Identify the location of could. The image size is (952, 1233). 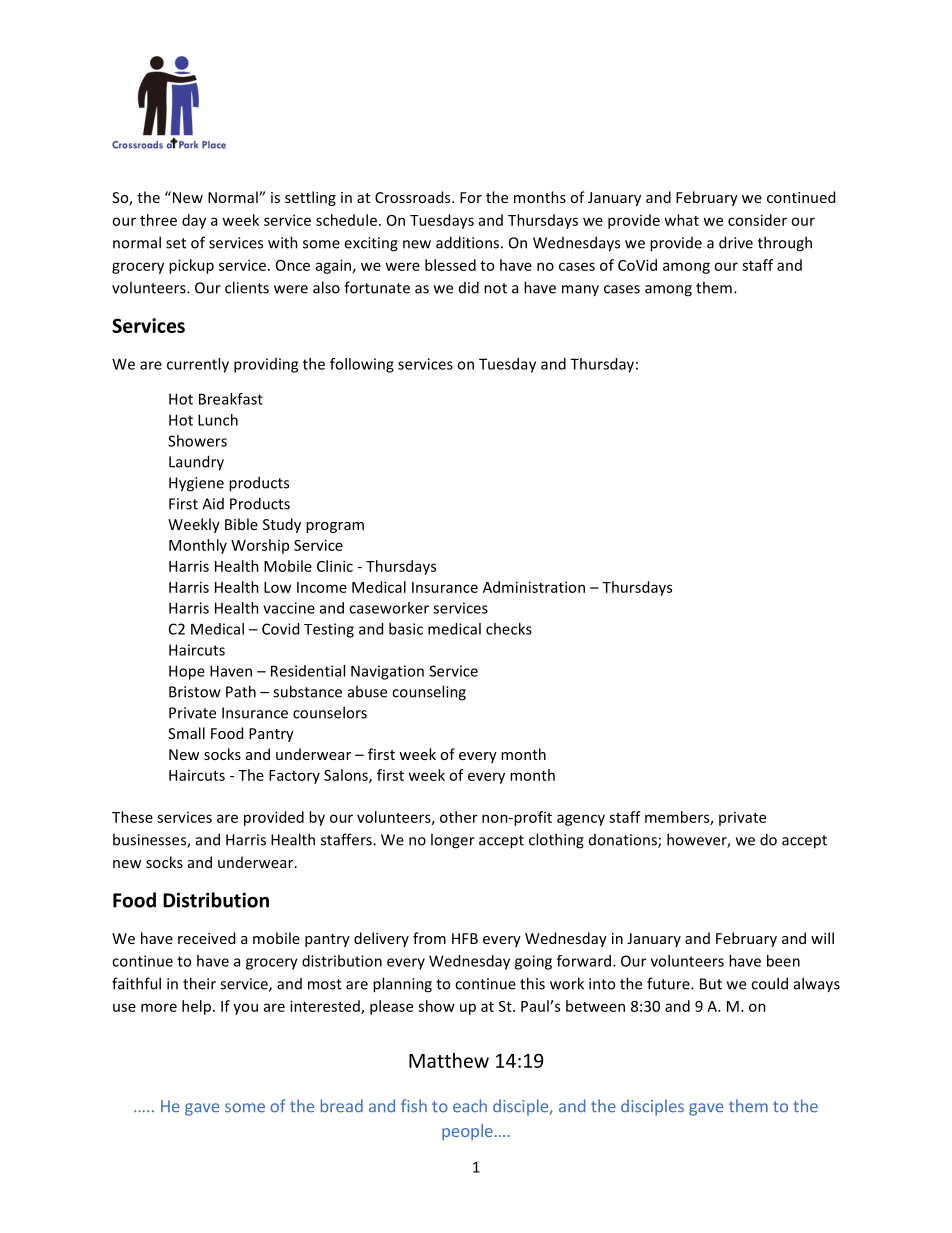
(769, 983).
